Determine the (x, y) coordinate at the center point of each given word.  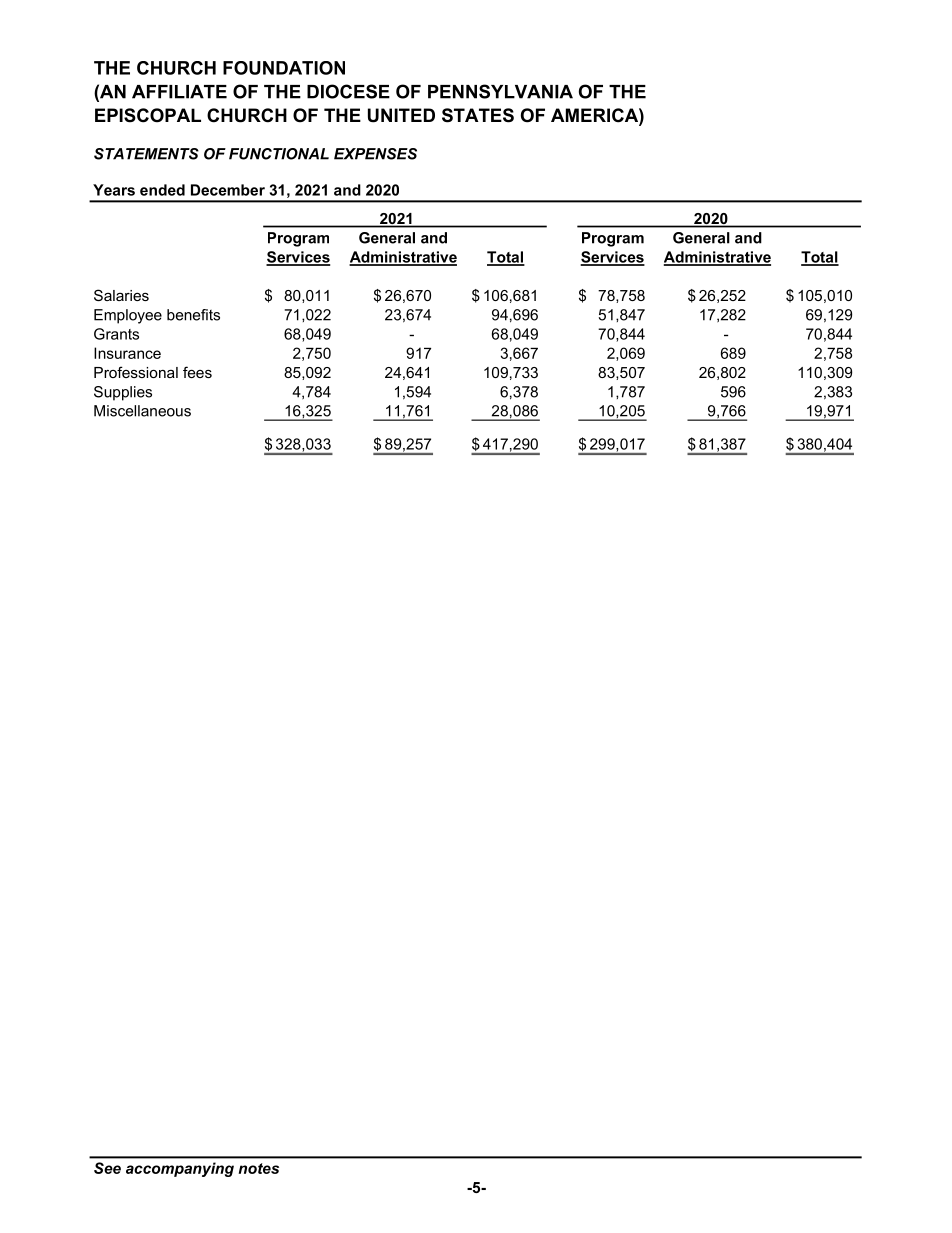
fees (197, 372)
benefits (193, 315)
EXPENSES (375, 154)
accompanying (180, 1169)
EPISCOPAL (148, 115)
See (107, 1168)
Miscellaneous (142, 411)
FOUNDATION (284, 68)
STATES (478, 115)
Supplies (123, 393)
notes (258, 1168)
